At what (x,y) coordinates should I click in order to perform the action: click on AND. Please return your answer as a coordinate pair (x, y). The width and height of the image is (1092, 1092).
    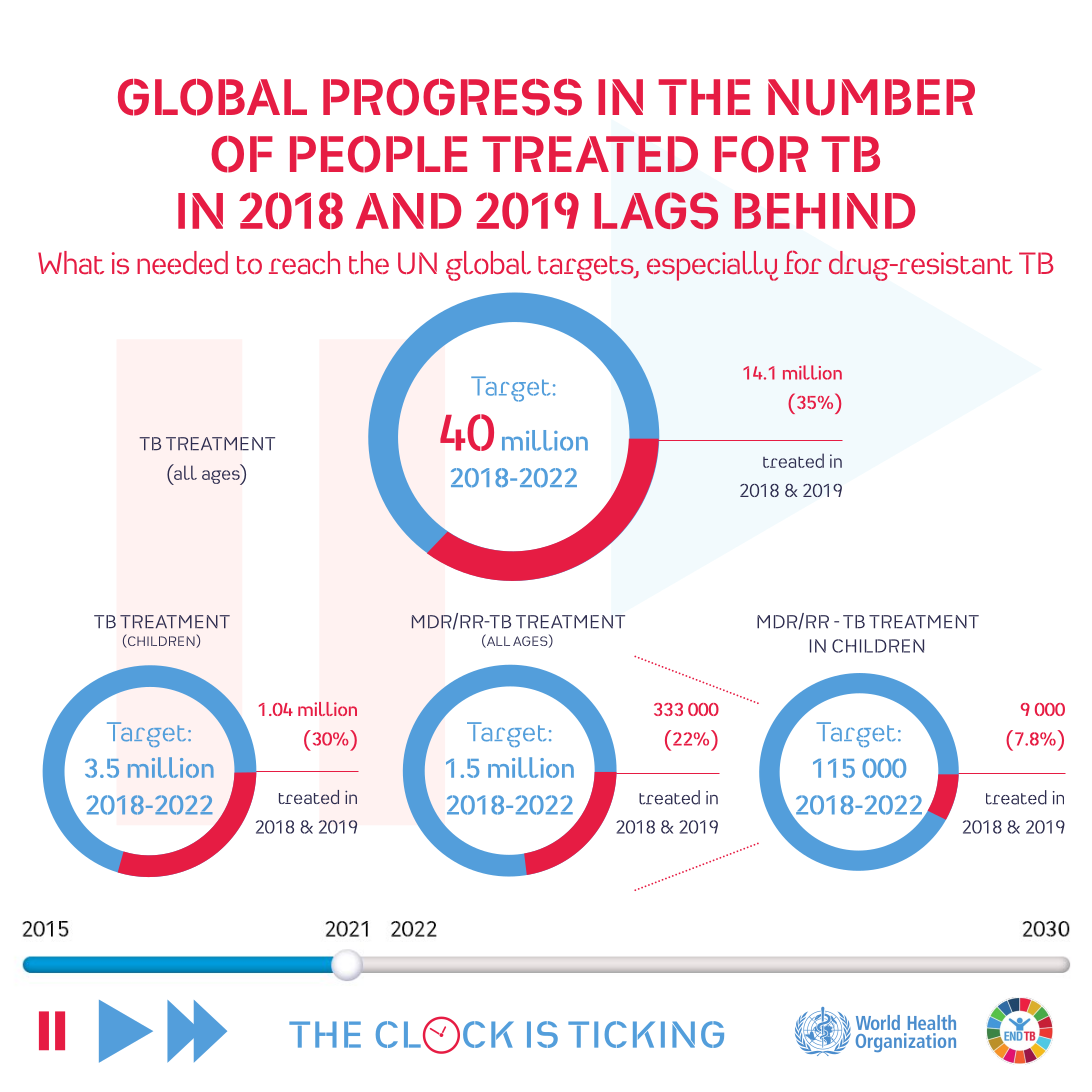
    Looking at the image, I should click on (408, 211).
